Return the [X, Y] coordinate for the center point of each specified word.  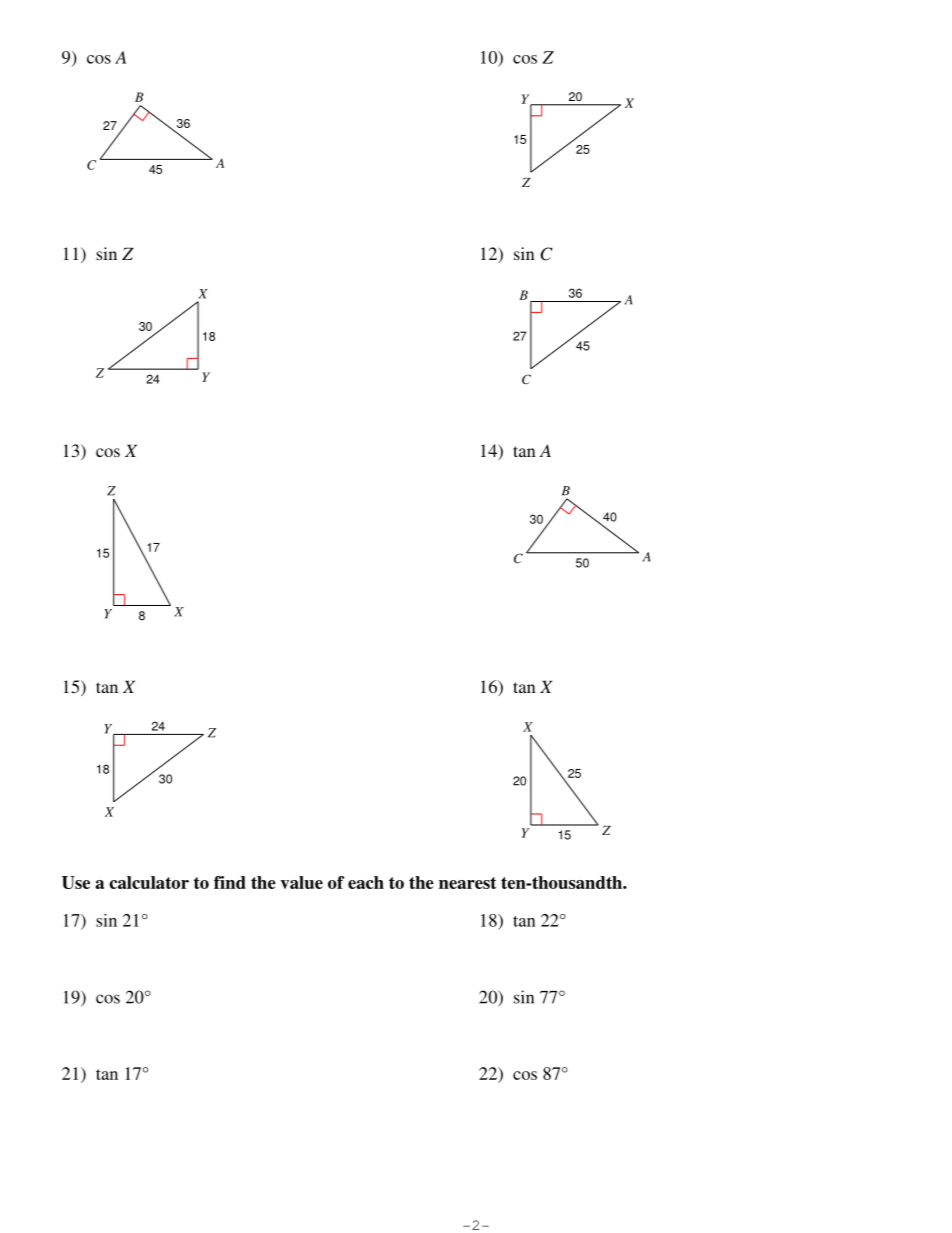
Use [76, 882]
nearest [467, 883]
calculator [149, 882]
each [366, 882]
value [302, 882]
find [230, 882]
